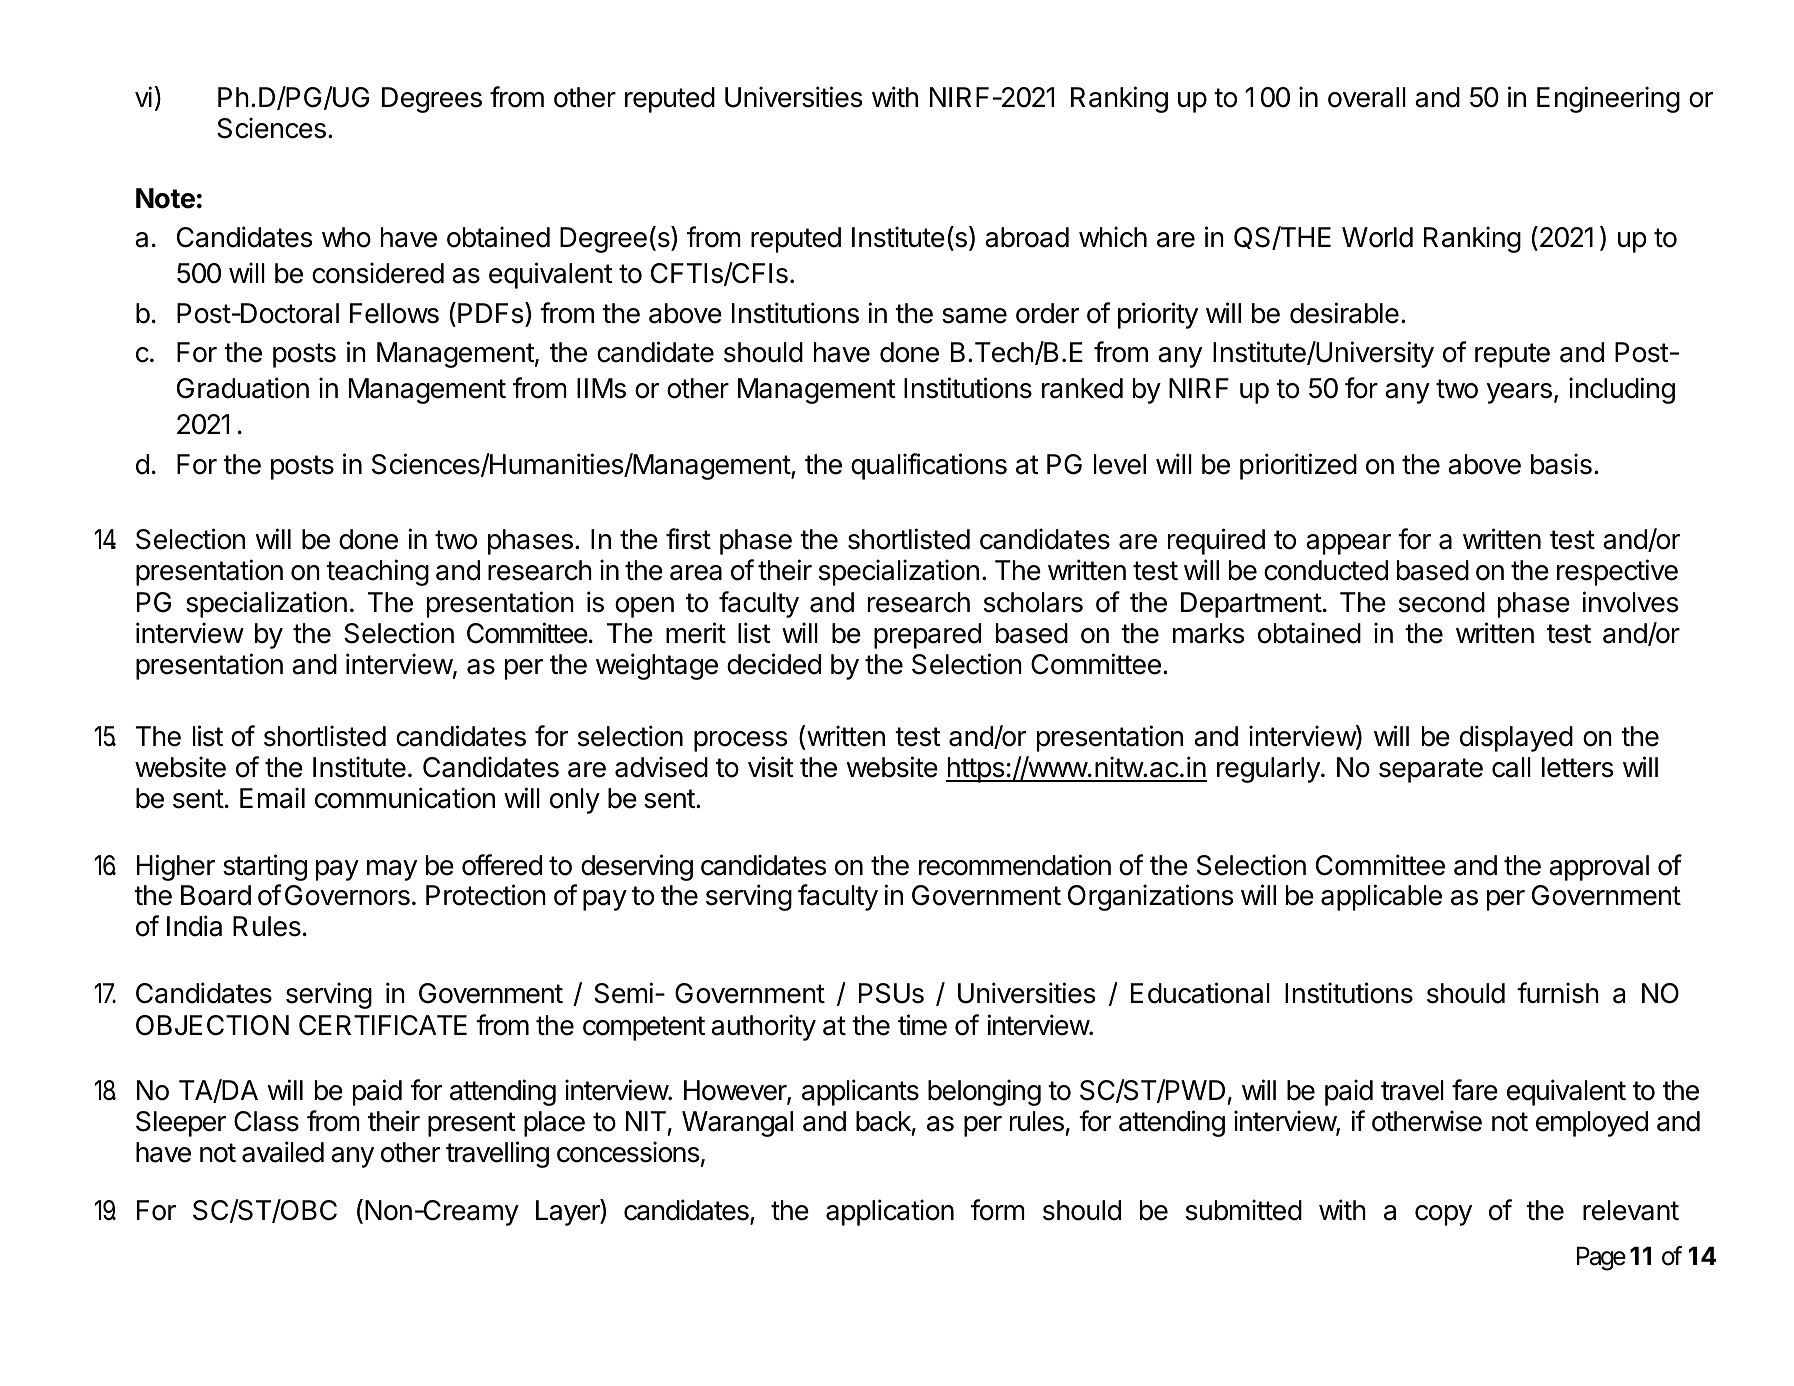  What do you see at coordinates (283, 1152) in the image?
I see `availed` at bounding box center [283, 1152].
